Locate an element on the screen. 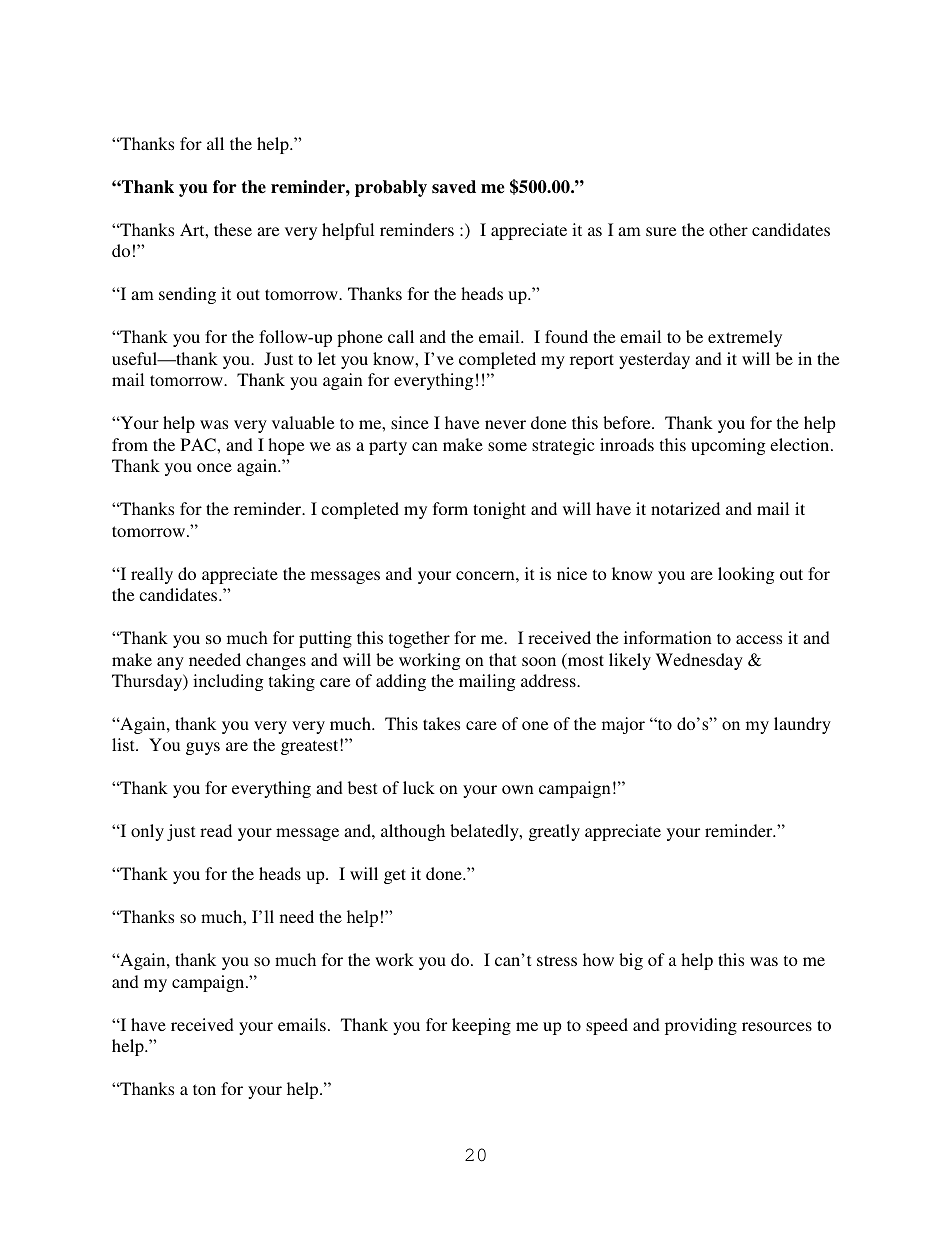 The image size is (952, 1233). providing is located at coordinates (701, 1026).
